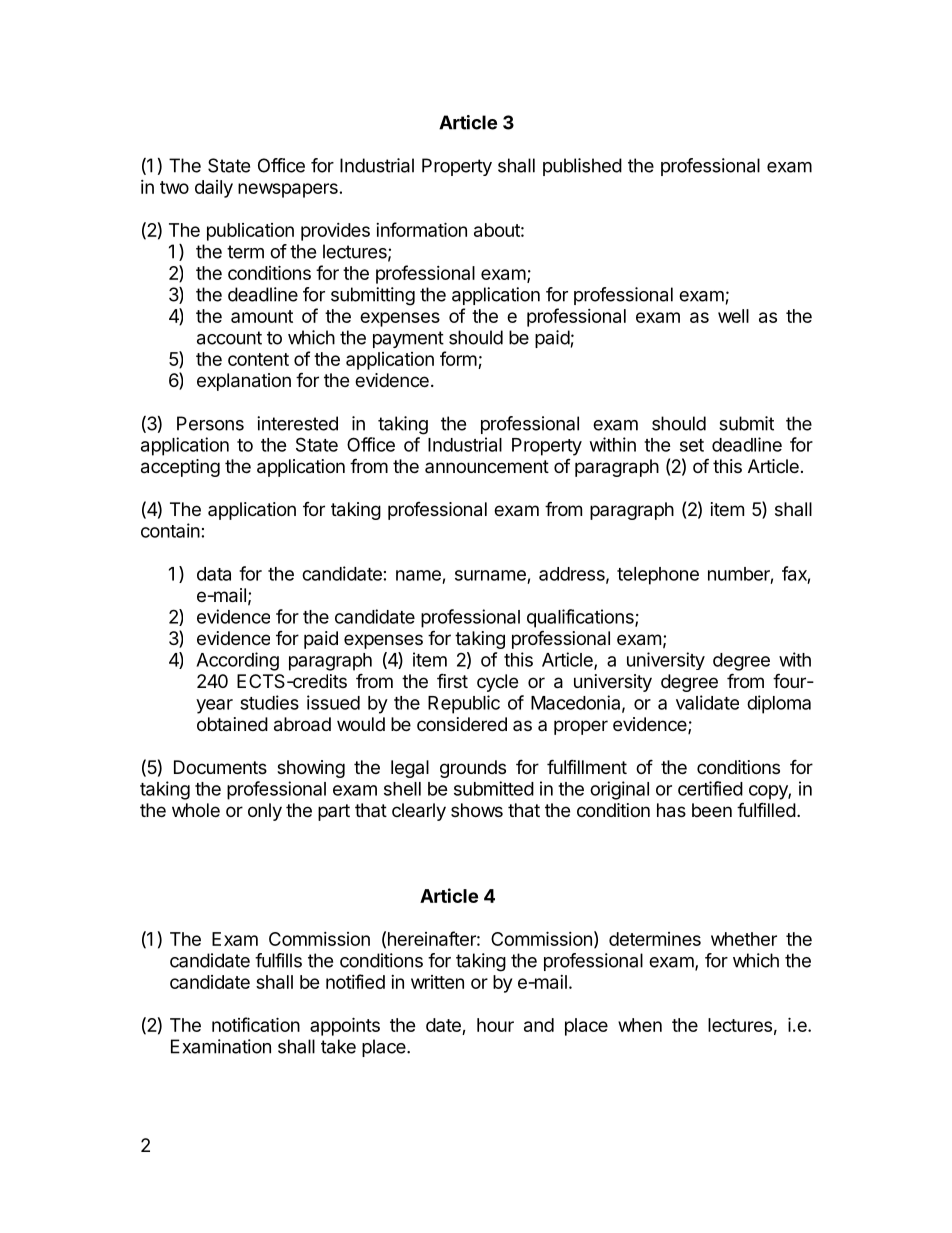 The image size is (952, 1233). I want to click on announcement, so click(487, 466).
